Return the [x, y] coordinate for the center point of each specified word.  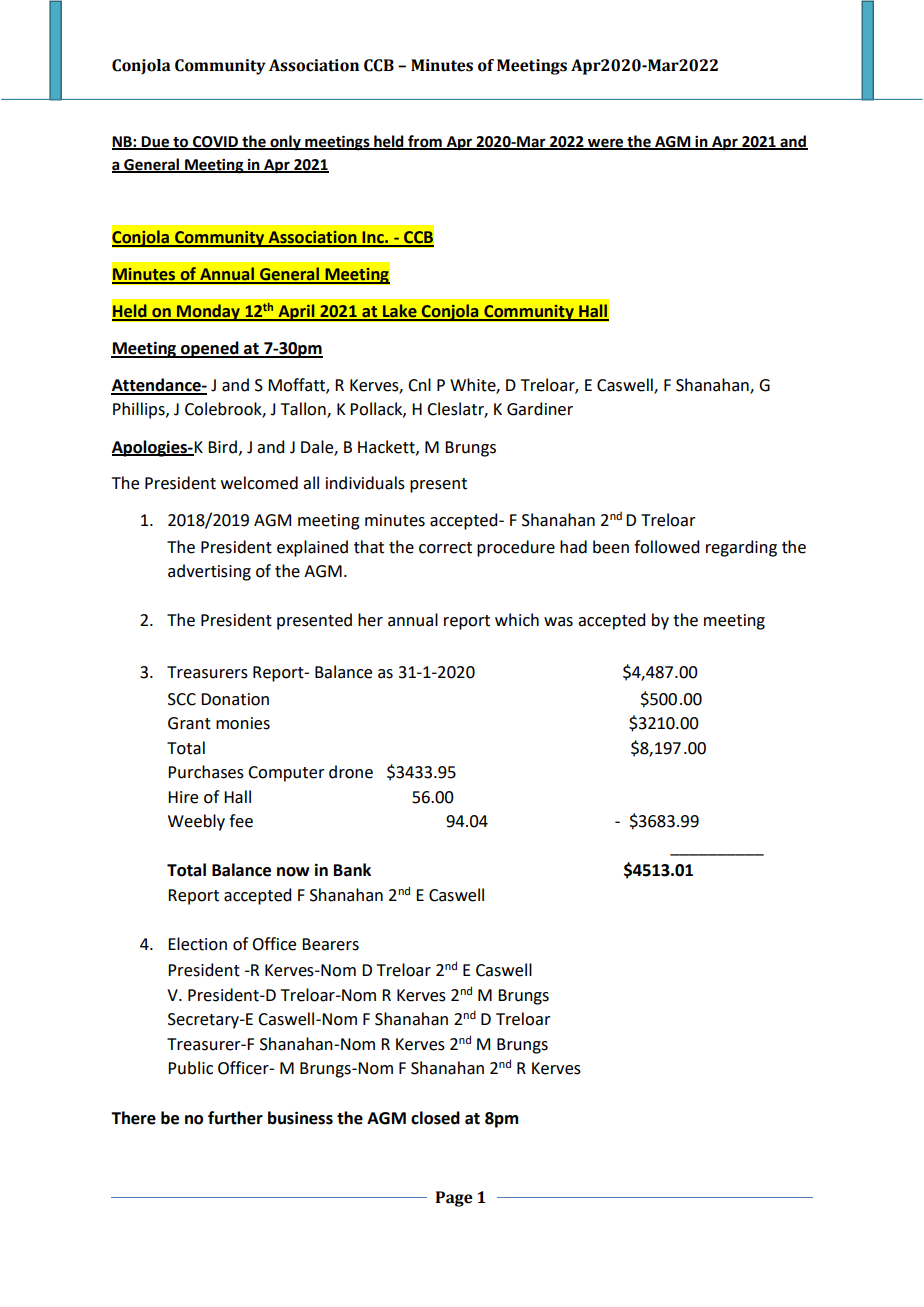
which [517, 620]
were [606, 144]
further [235, 1118]
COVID [215, 143]
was [558, 622]
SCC [182, 699]
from [425, 142]
